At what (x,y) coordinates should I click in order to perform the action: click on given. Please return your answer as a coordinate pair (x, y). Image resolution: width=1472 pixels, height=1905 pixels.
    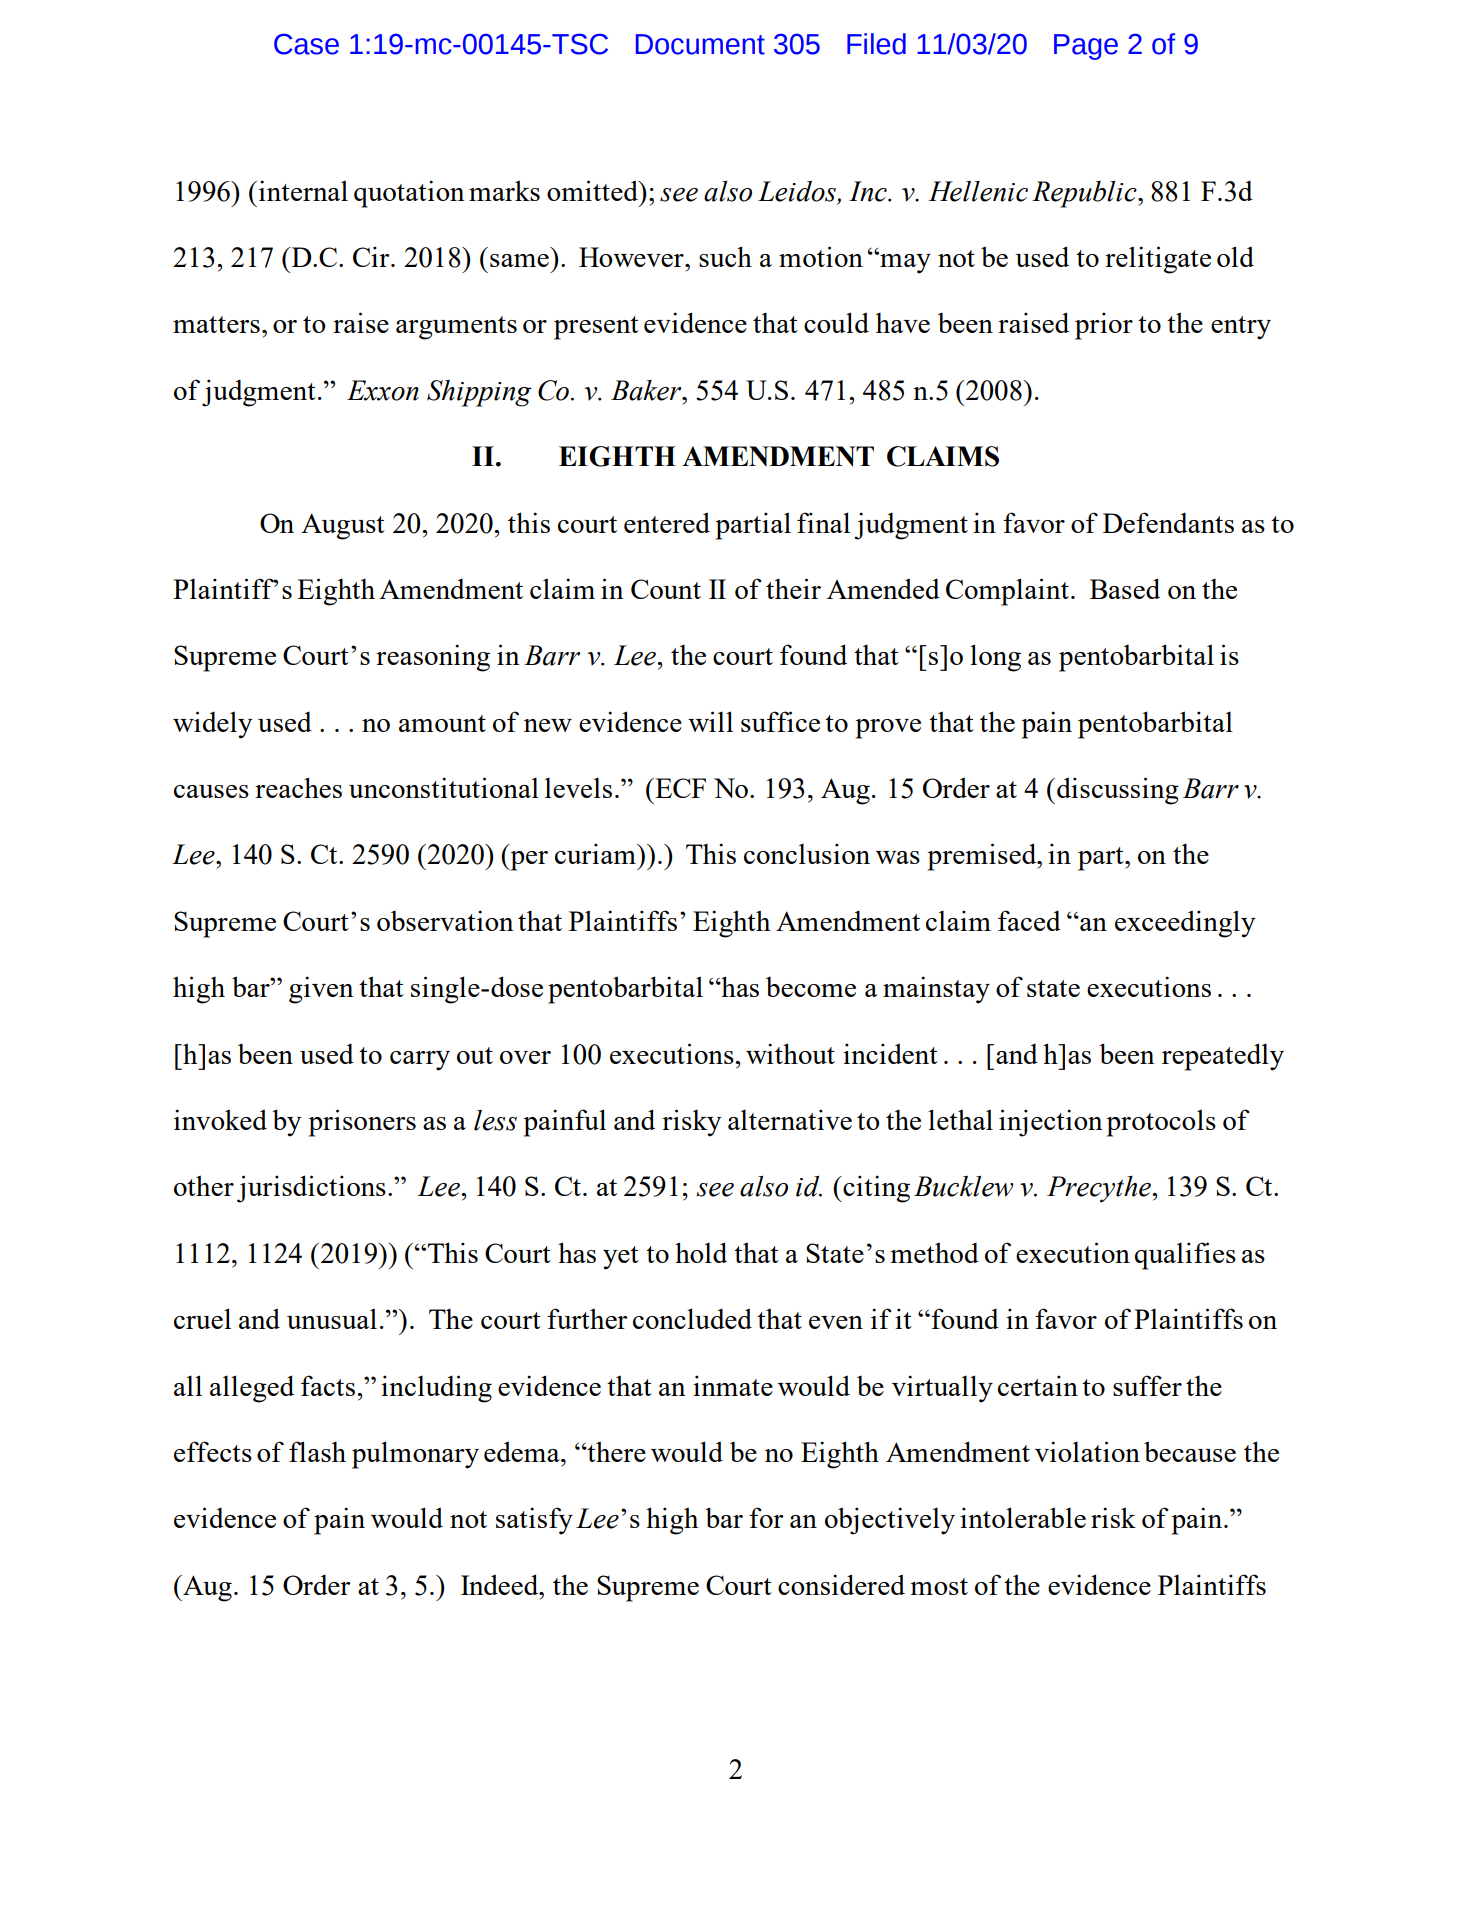
    Looking at the image, I should click on (321, 990).
